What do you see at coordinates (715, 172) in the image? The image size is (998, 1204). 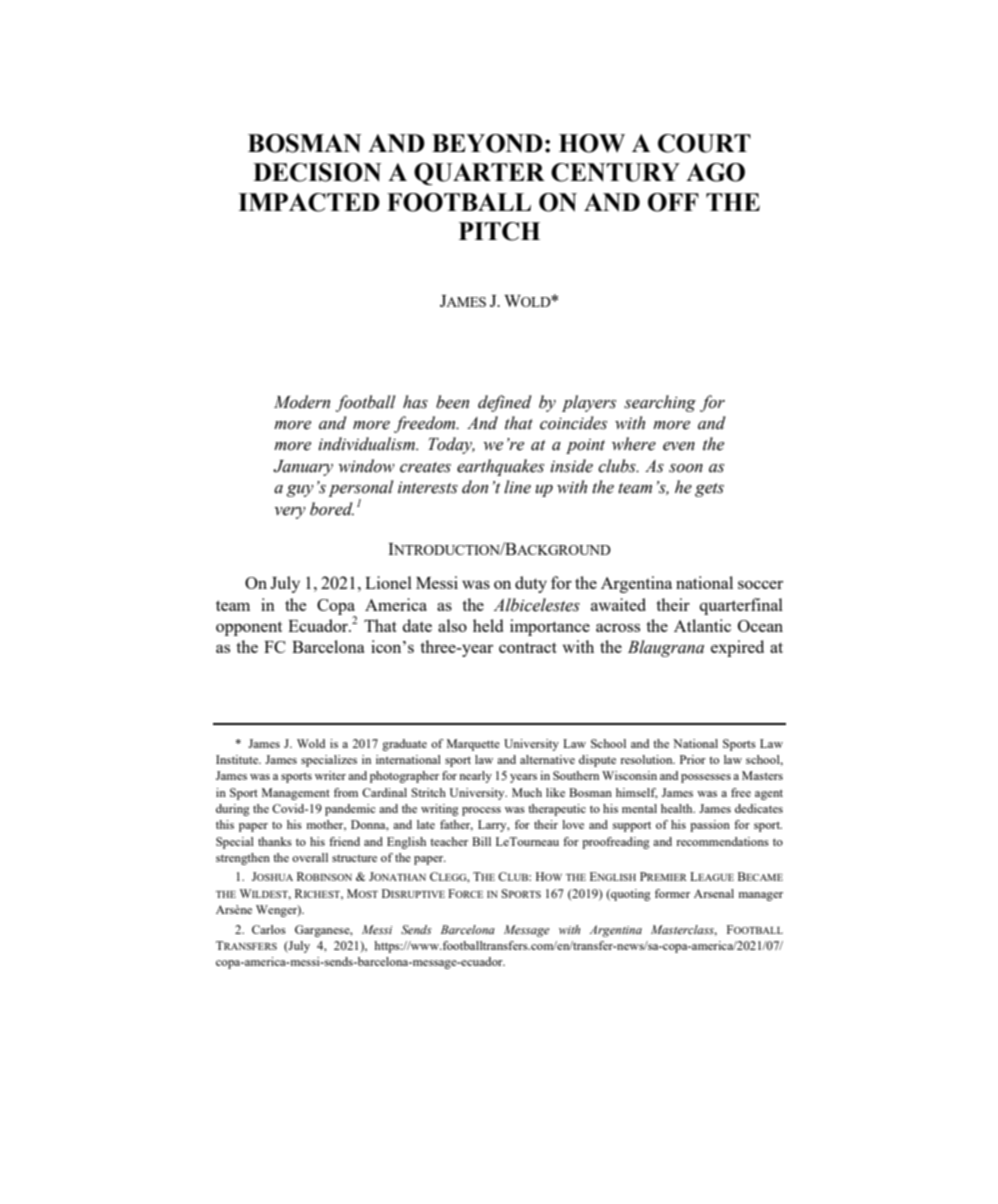 I see `AGO` at bounding box center [715, 172].
